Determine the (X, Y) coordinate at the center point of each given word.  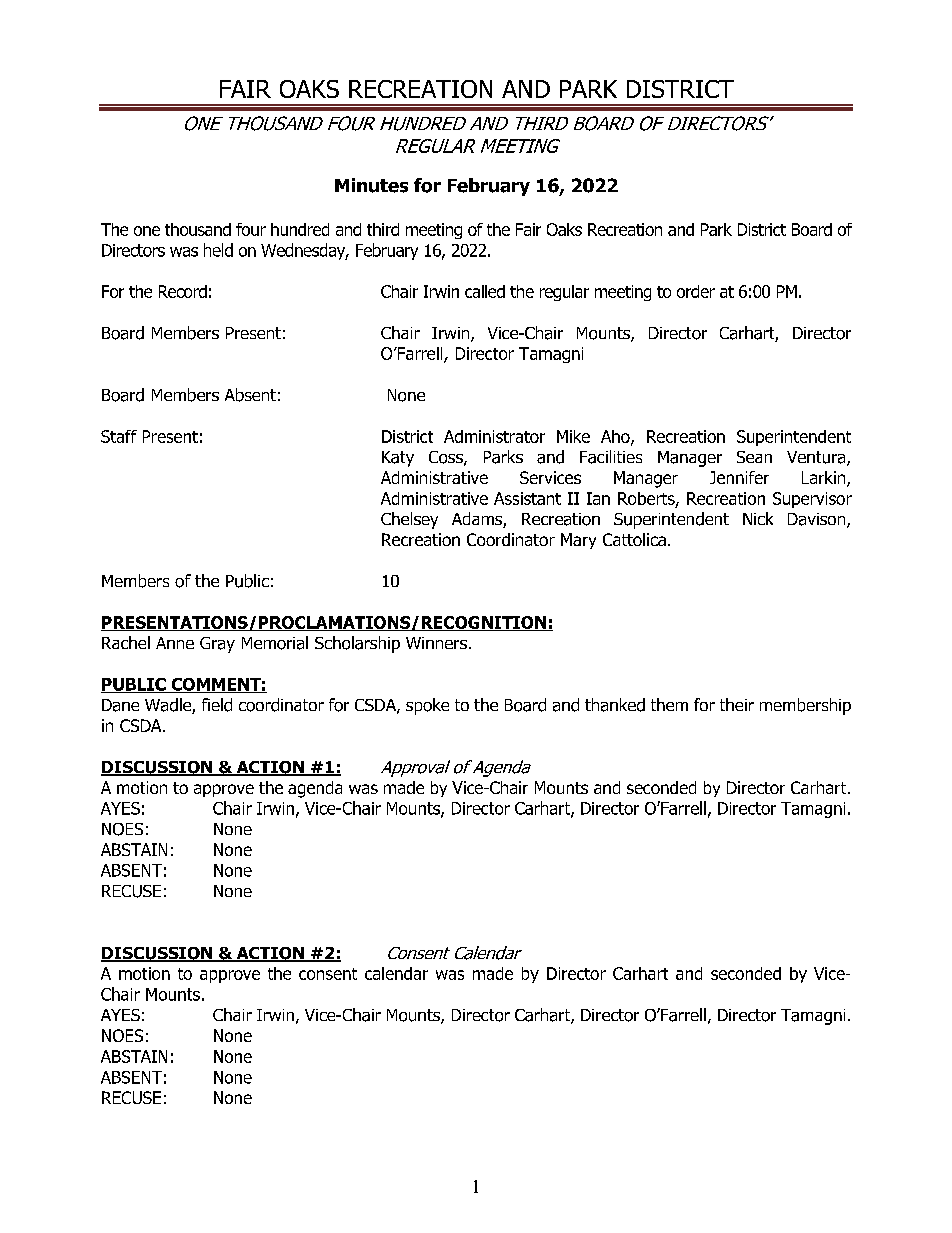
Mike (573, 436)
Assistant (527, 498)
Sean (754, 457)
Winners (436, 643)
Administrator (494, 436)
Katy (398, 459)
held (218, 250)
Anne (175, 643)
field (217, 705)
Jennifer (739, 477)
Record (183, 291)
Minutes (371, 185)
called (485, 291)
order (696, 291)
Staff (119, 436)
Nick (758, 518)
